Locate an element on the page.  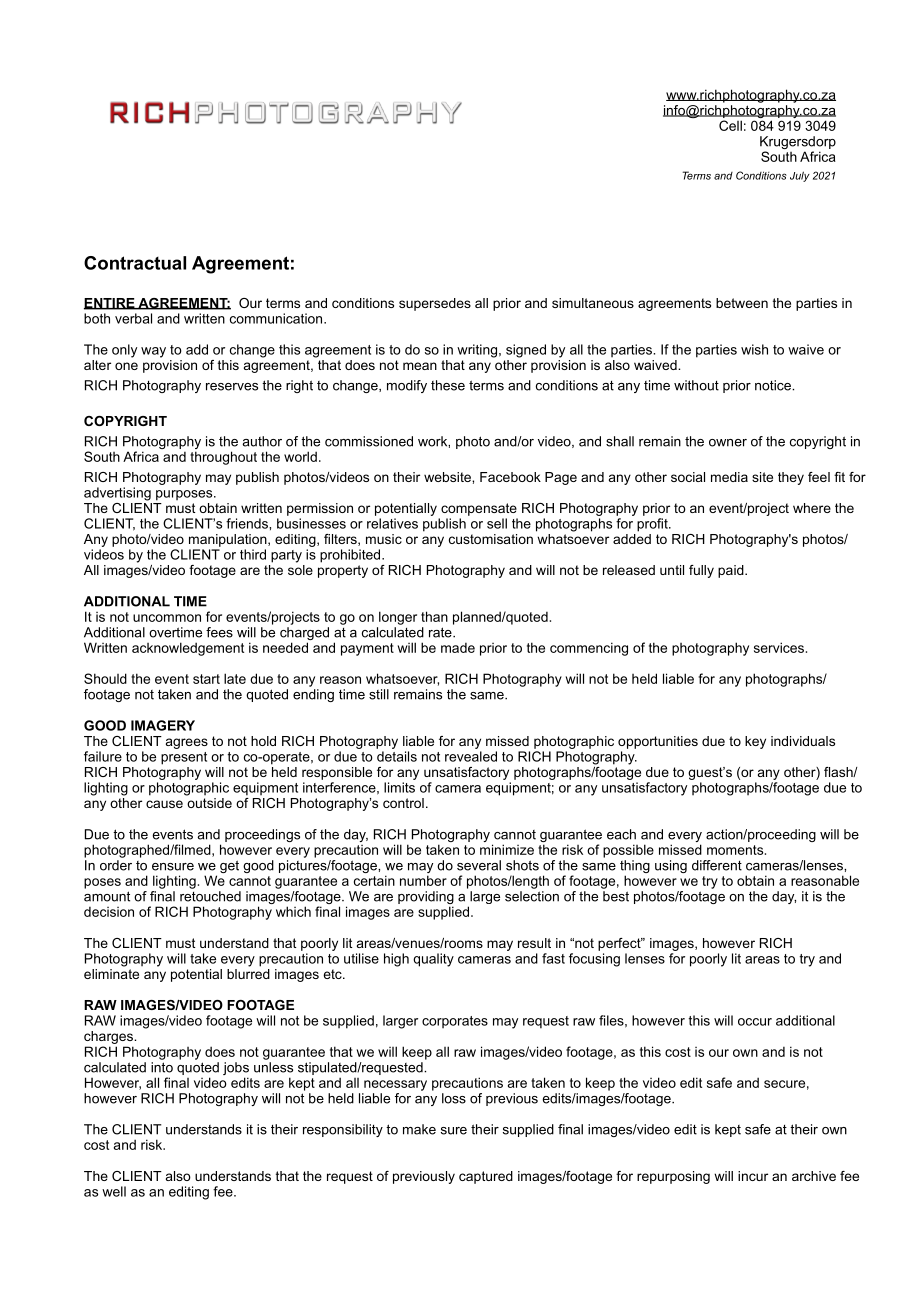
get is located at coordinates (229, 866).
